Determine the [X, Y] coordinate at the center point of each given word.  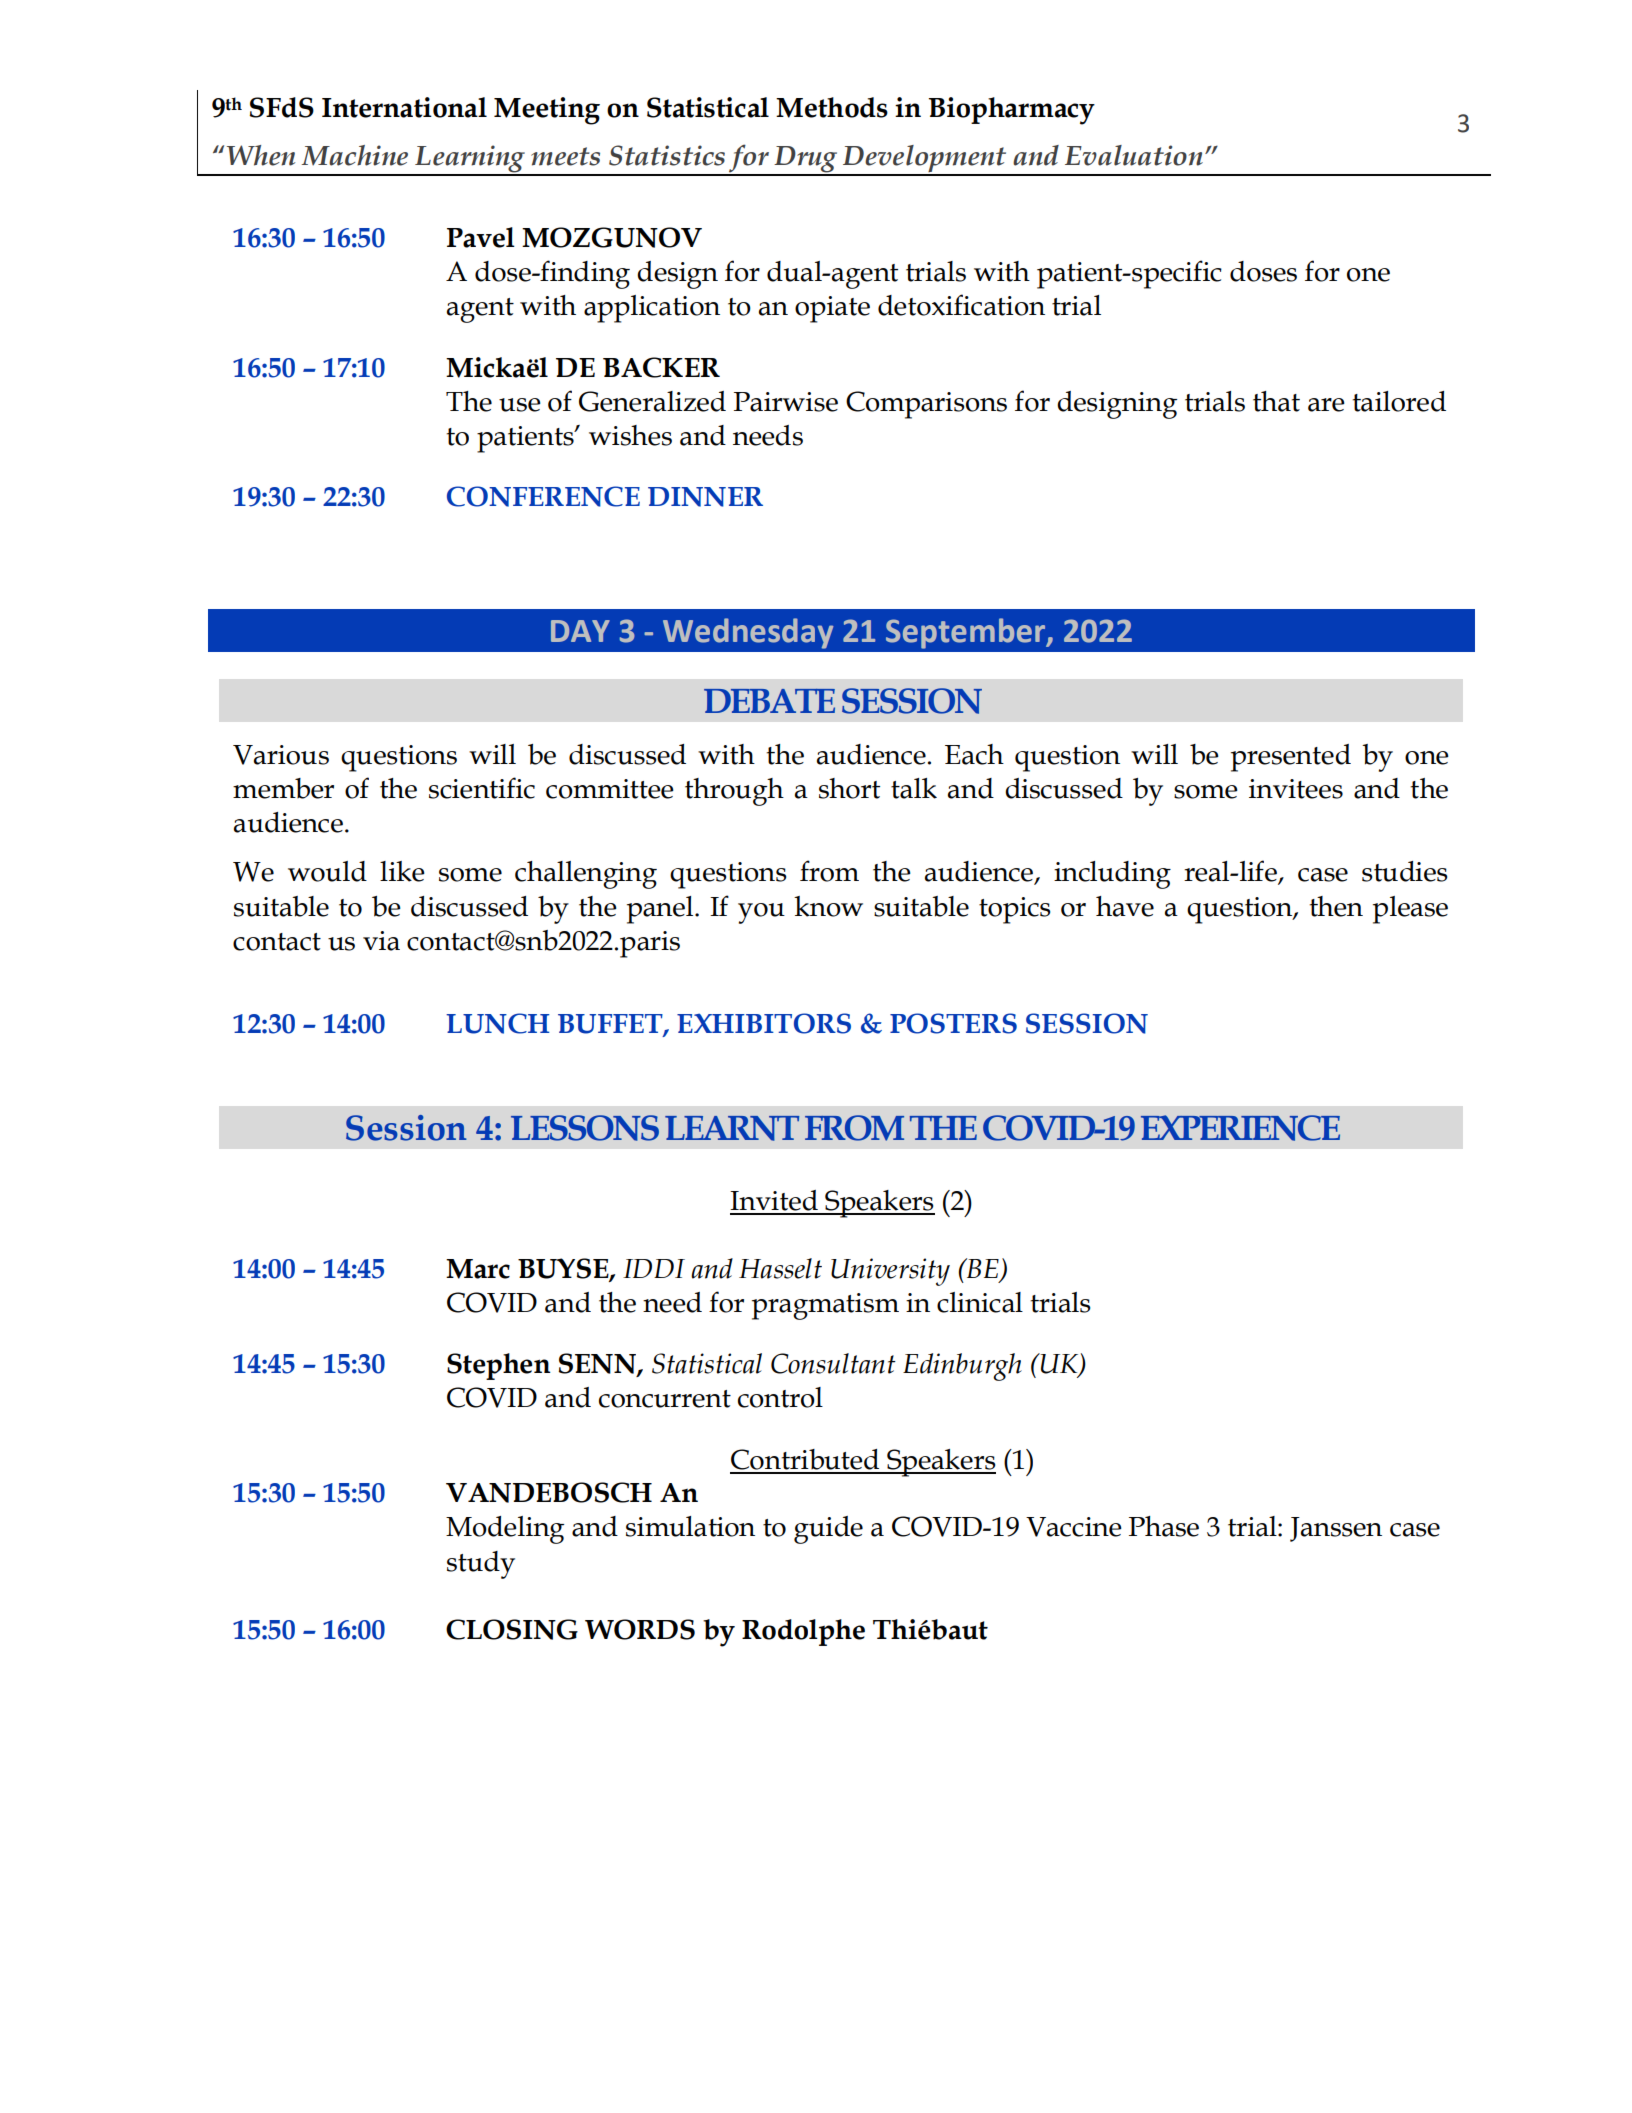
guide [828, 1530]
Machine [355, 155]
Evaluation [1134, 155]
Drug [806, 160]
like [402, 871]
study [481, 1565]
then [1336, 906]
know [828, 906]
